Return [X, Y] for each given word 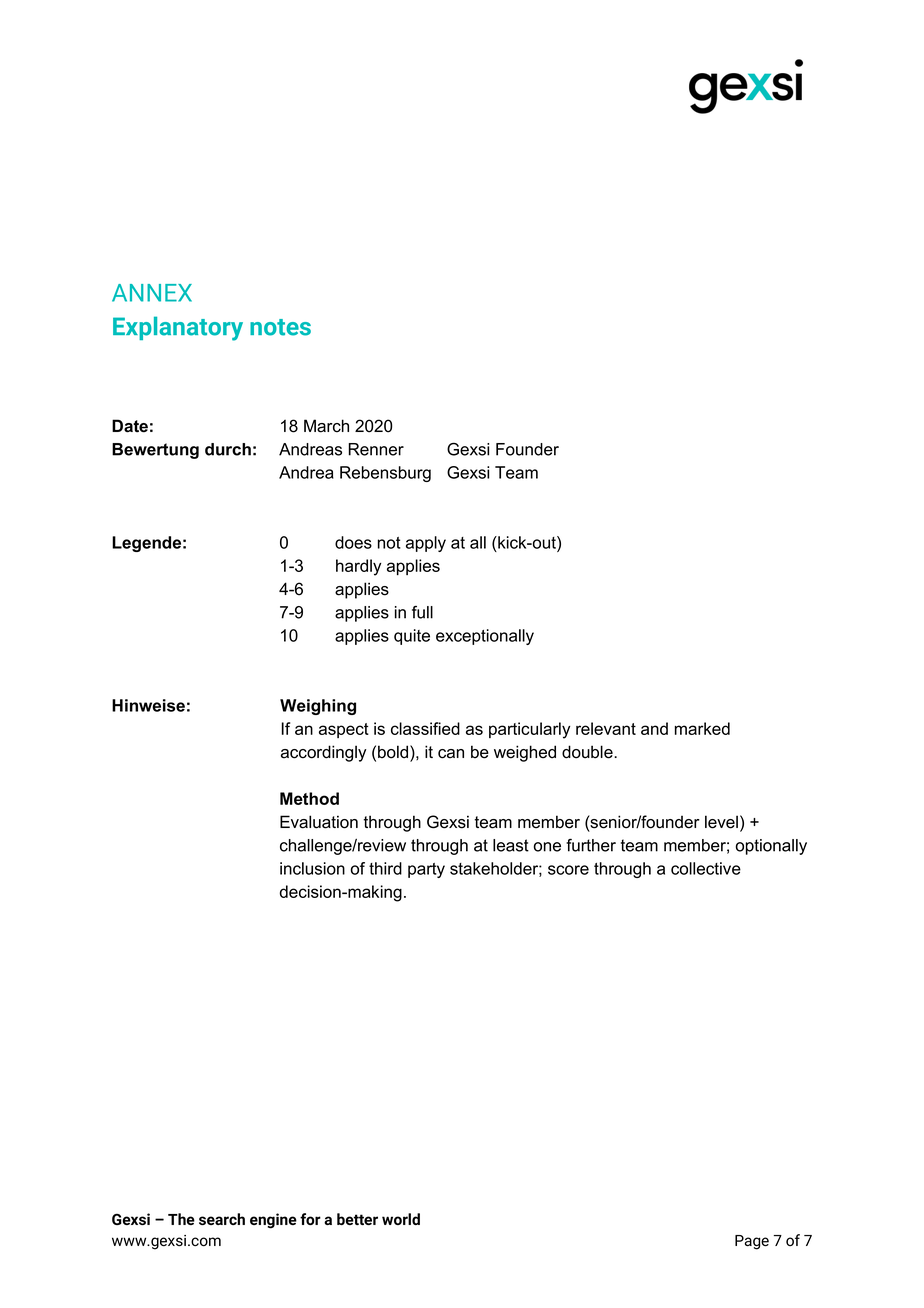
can [451, 754]
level [721, 822]
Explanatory [178, 328]
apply [426, 544]
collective [706, 868]
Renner [376, 449]
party [426, 870]
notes [280, 327]
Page [752, 1242]
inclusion [312, 868]
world [401, 1219]
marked [702, 728]
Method [309, 798]
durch [228, 449]
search [222, 1219]
